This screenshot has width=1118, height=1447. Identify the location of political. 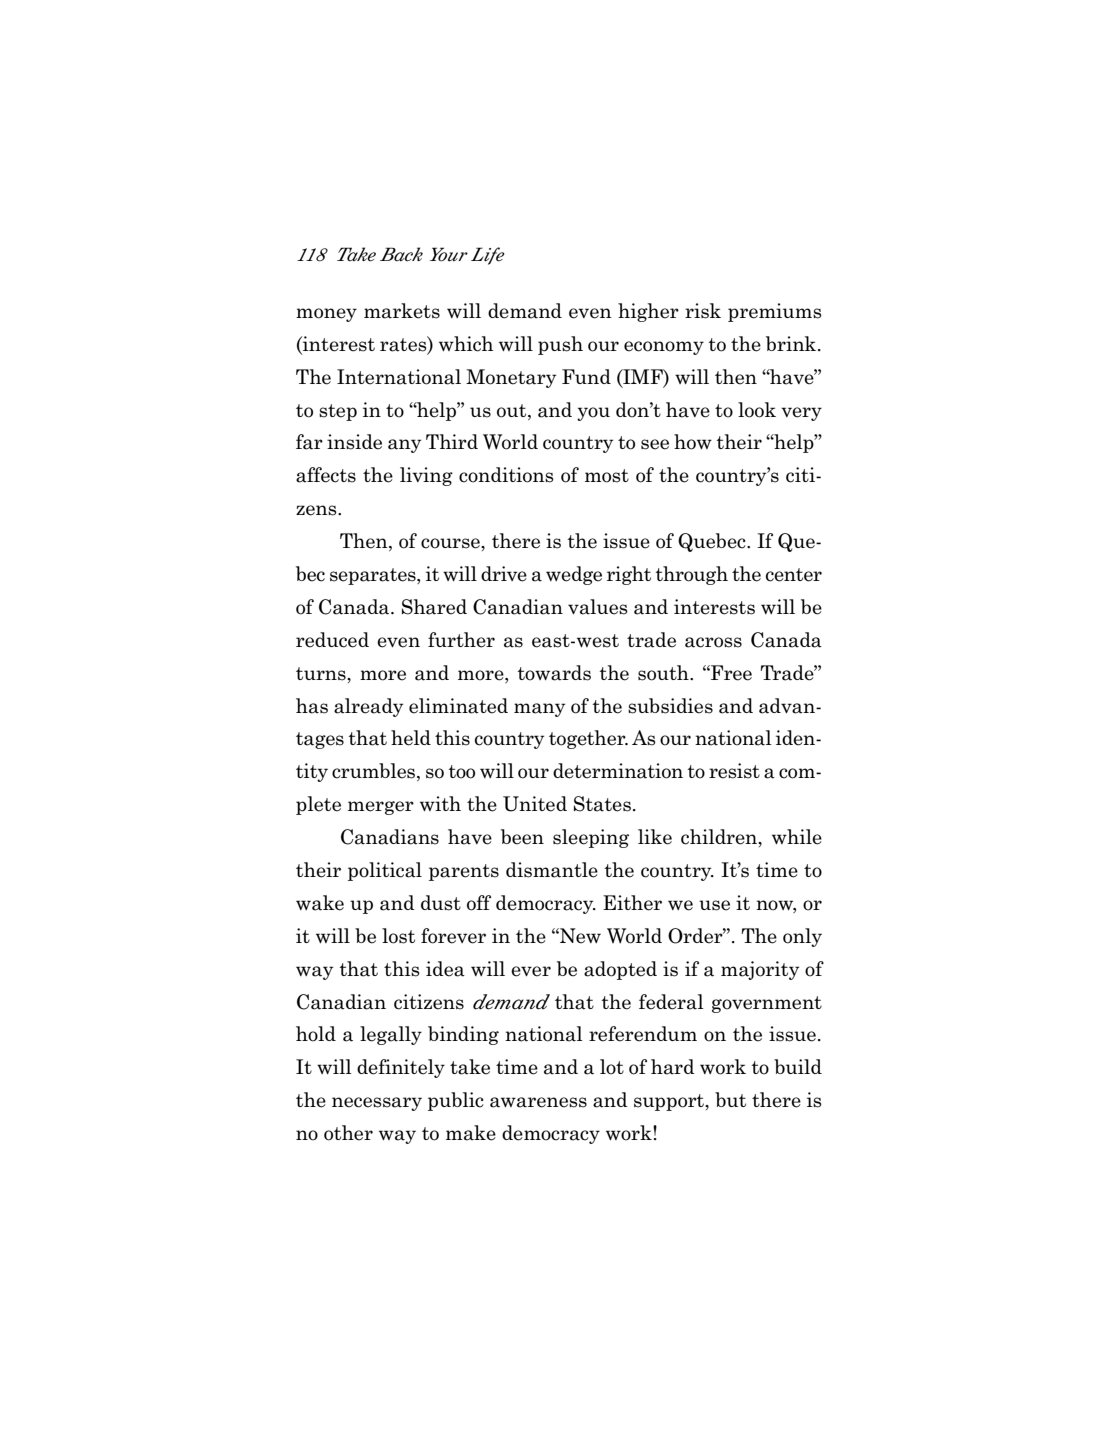
(385, 871).
